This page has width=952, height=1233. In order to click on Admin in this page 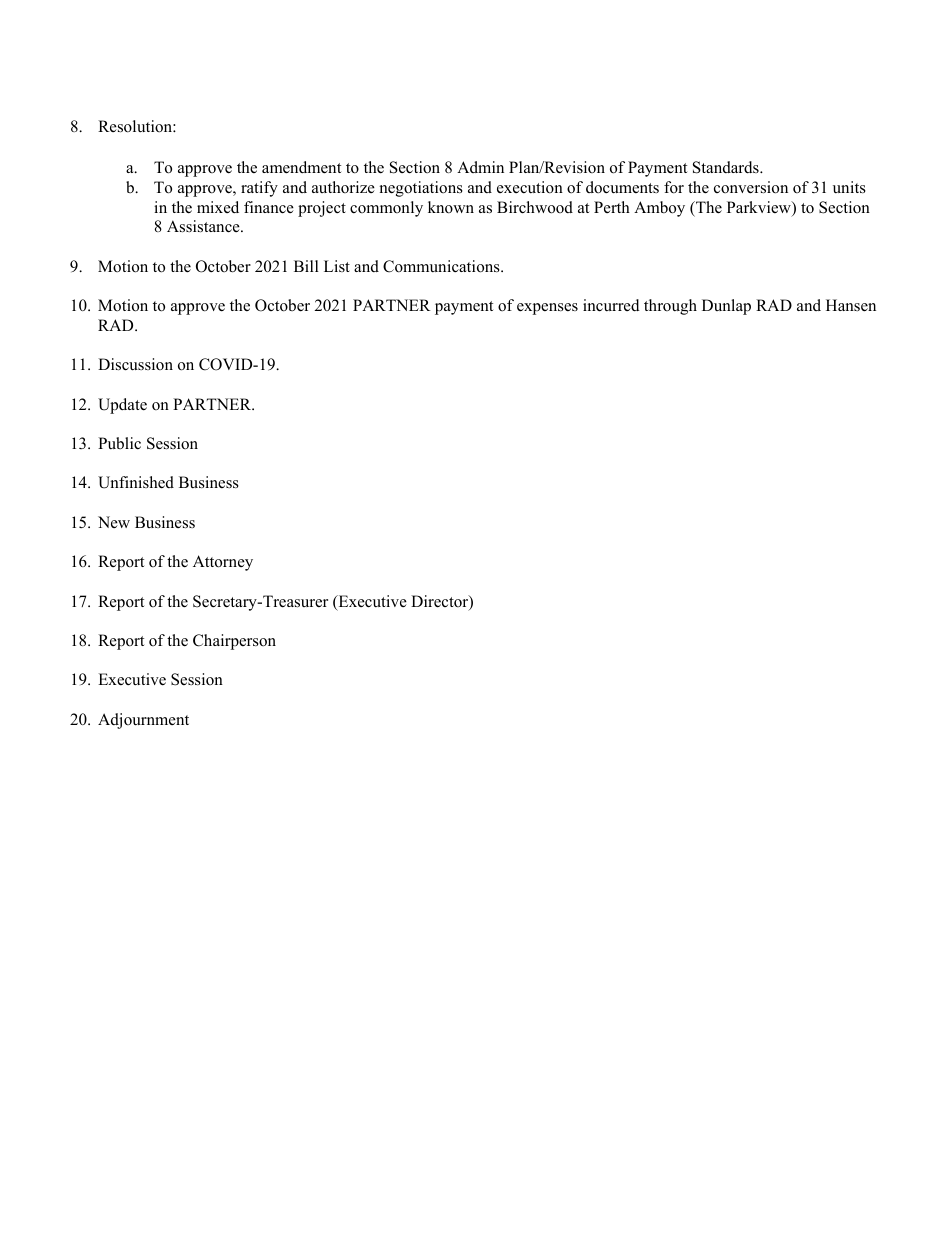, I will do `click(480, 167)`.
